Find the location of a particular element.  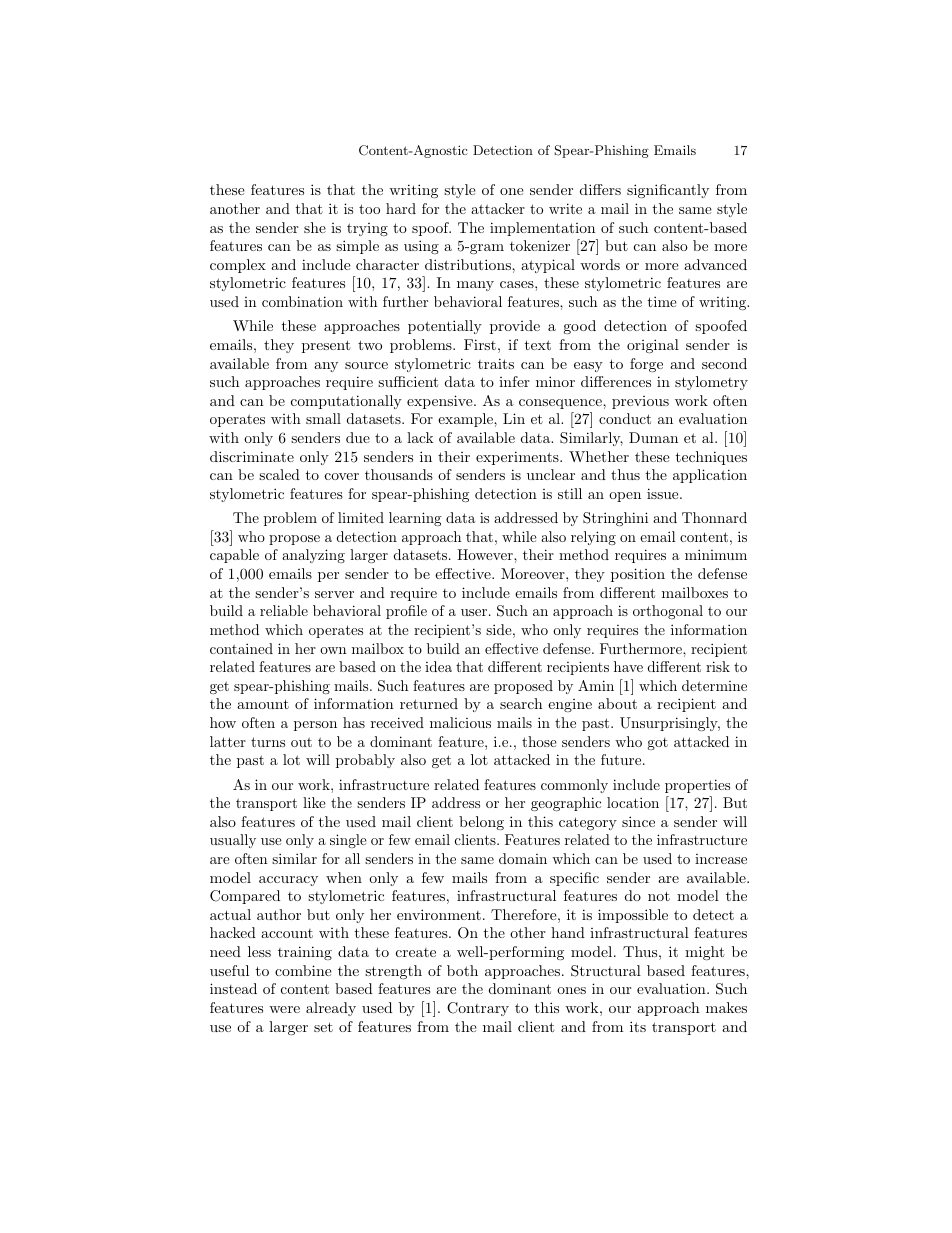

small is located at coordinates (323, 418).
